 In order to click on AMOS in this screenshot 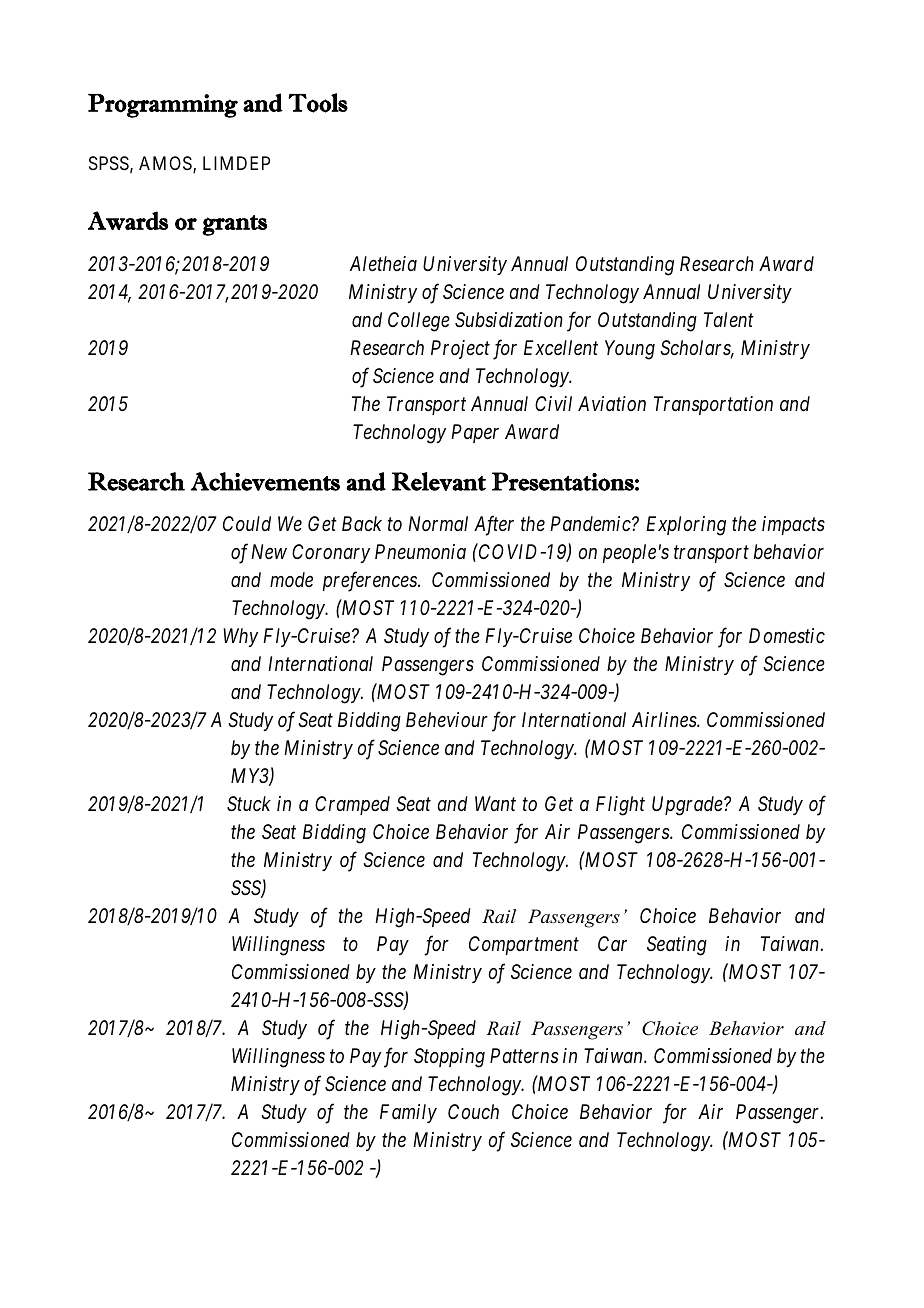, I will do `click(166, 164)`.
